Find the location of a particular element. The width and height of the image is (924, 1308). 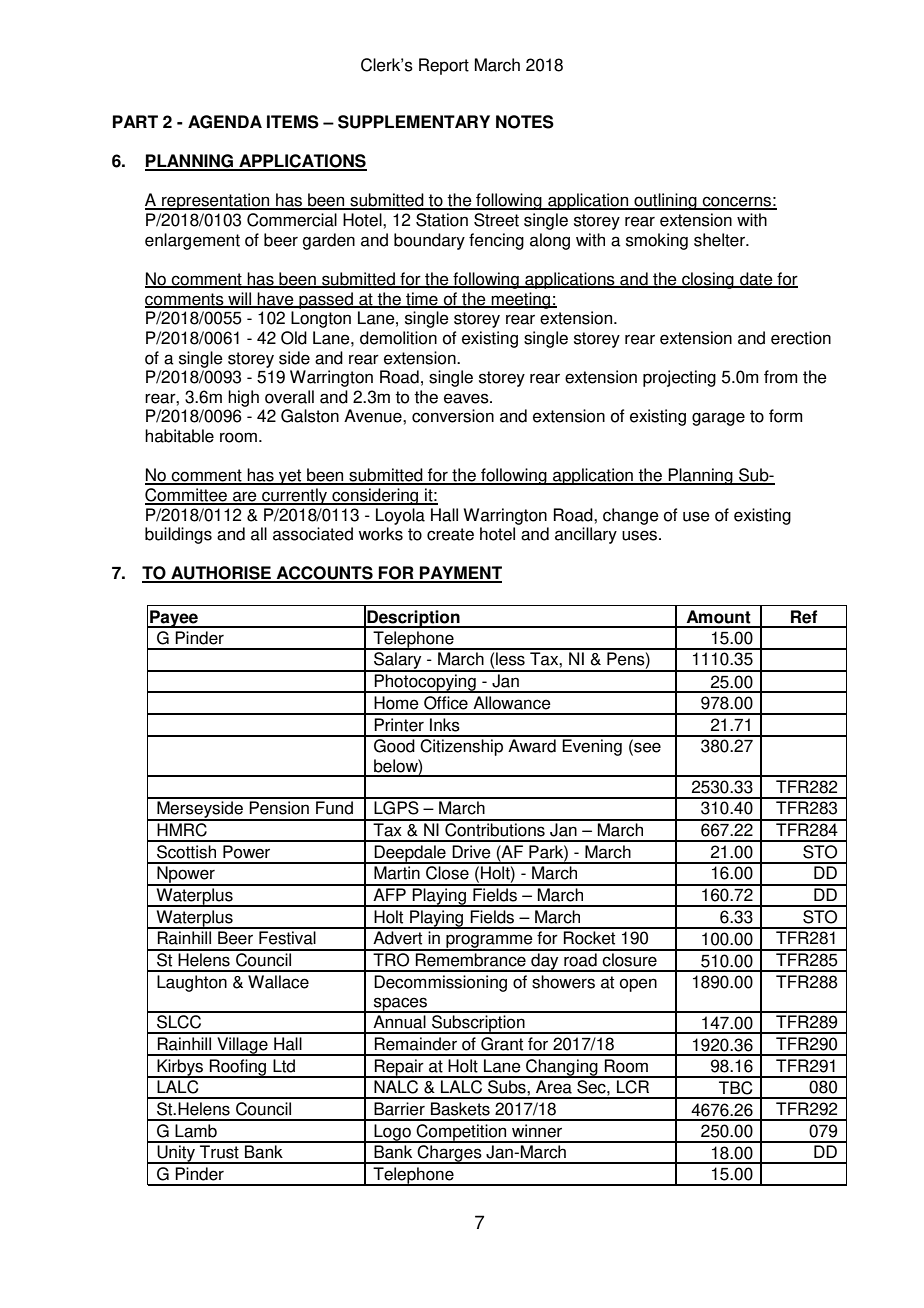

concerns is located at coordinates (736, 202).
